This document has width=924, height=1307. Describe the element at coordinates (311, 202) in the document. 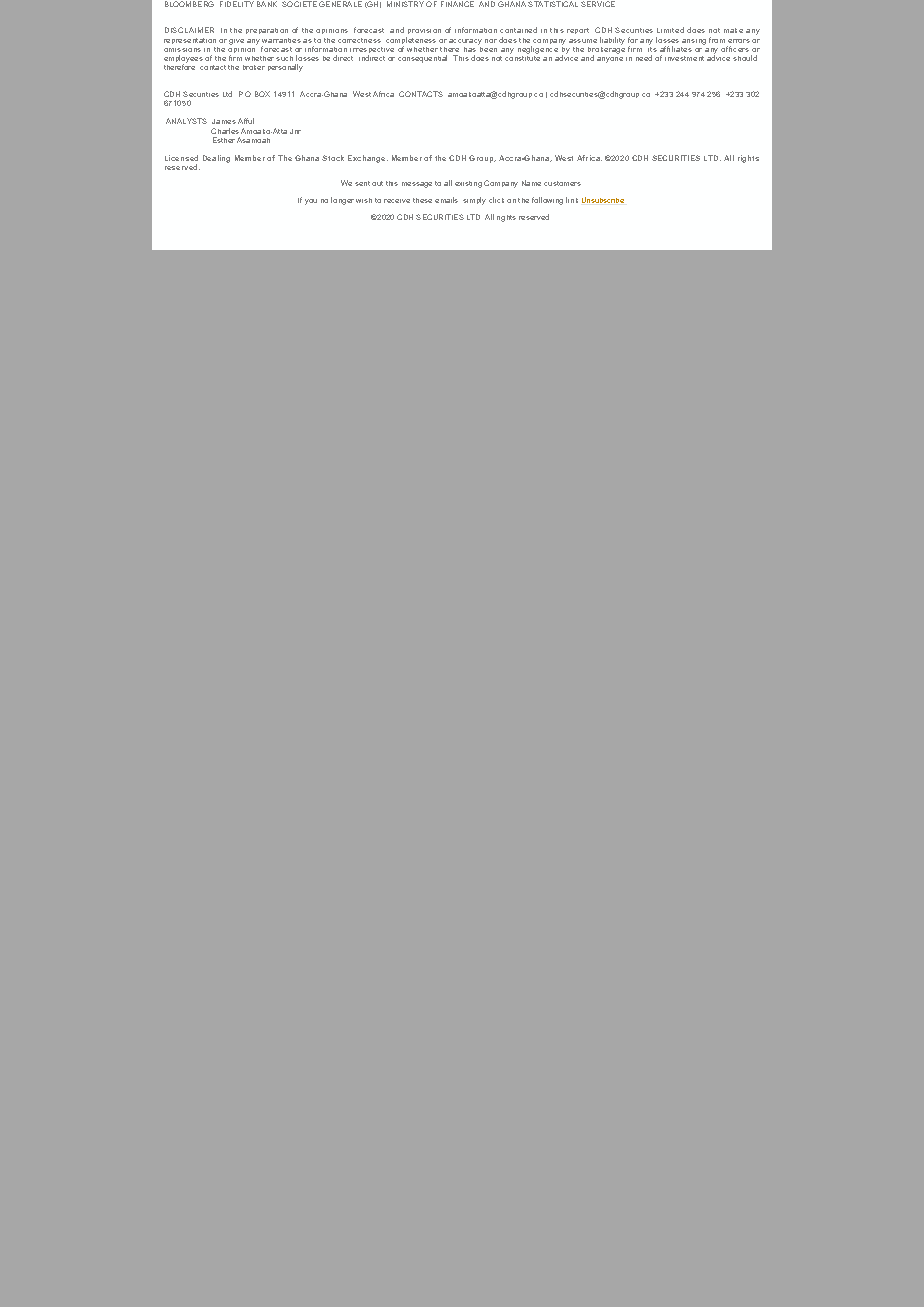

I see `you` at that location.
